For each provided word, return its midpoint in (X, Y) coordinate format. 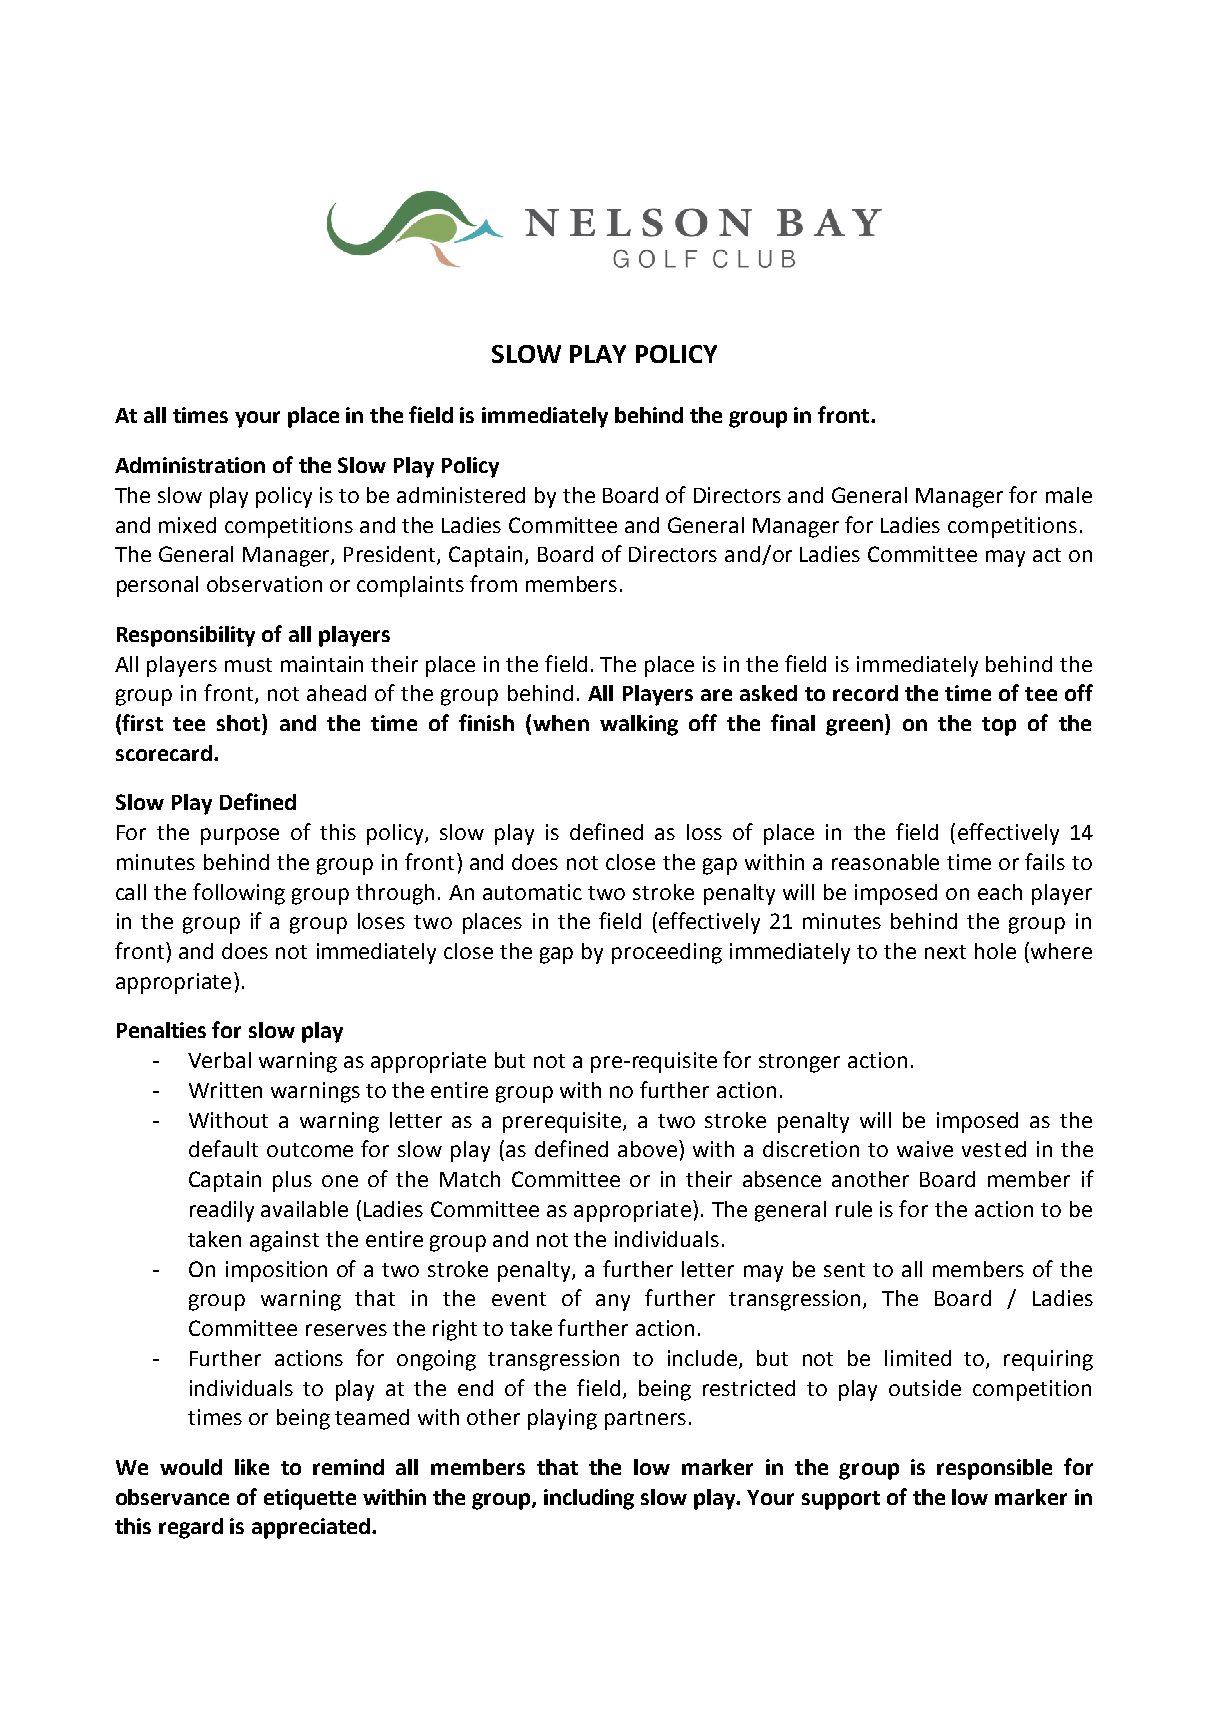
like (252, 1467)
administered (461, 495)
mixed (187, 525)
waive (925, 1149)
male (1069, 495)
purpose (240, 836)
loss (704, 832)
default (223, 1148)
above (647, 1149)
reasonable (885, 862)
